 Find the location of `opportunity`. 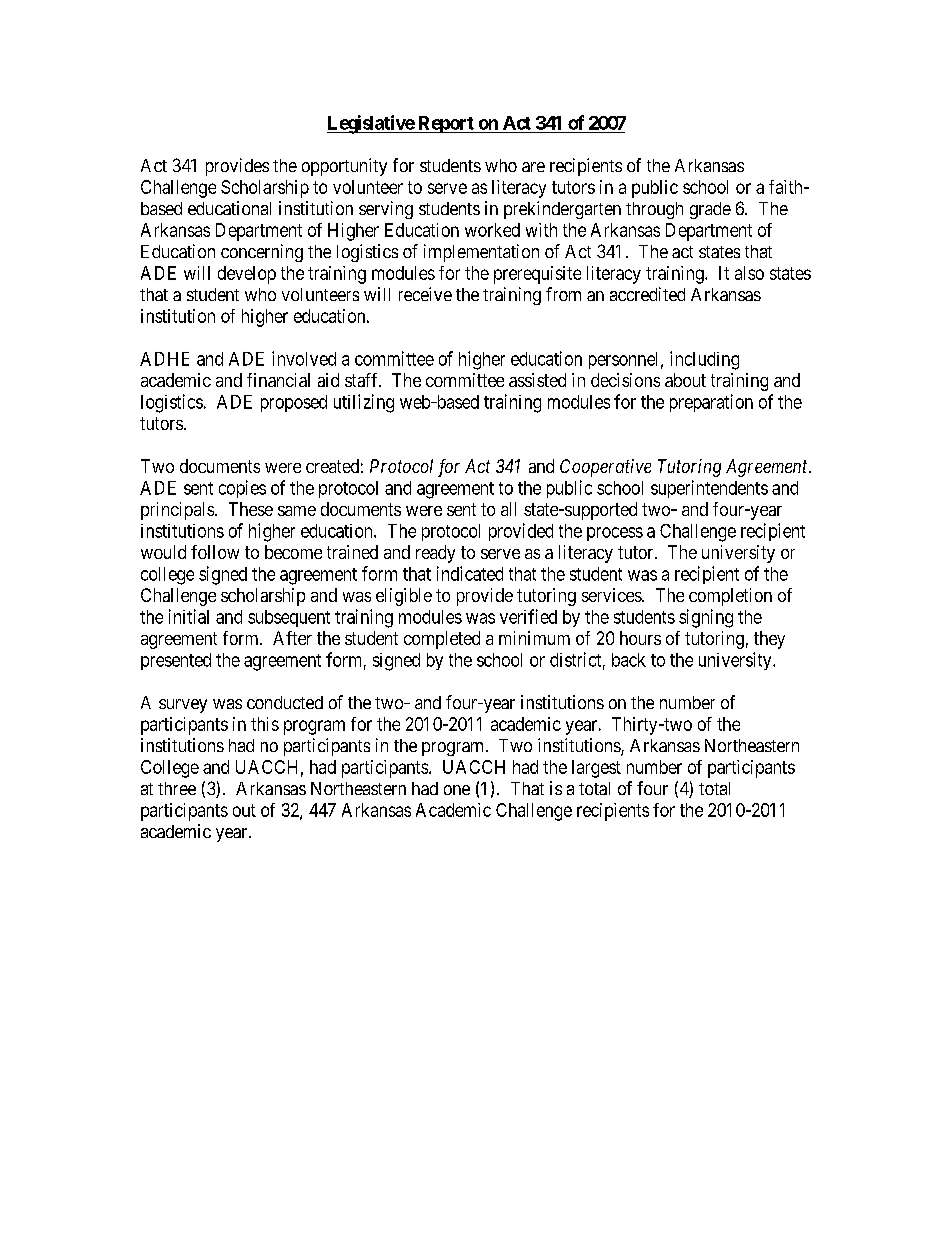

opportunity is located at coordinates (344, 167).
